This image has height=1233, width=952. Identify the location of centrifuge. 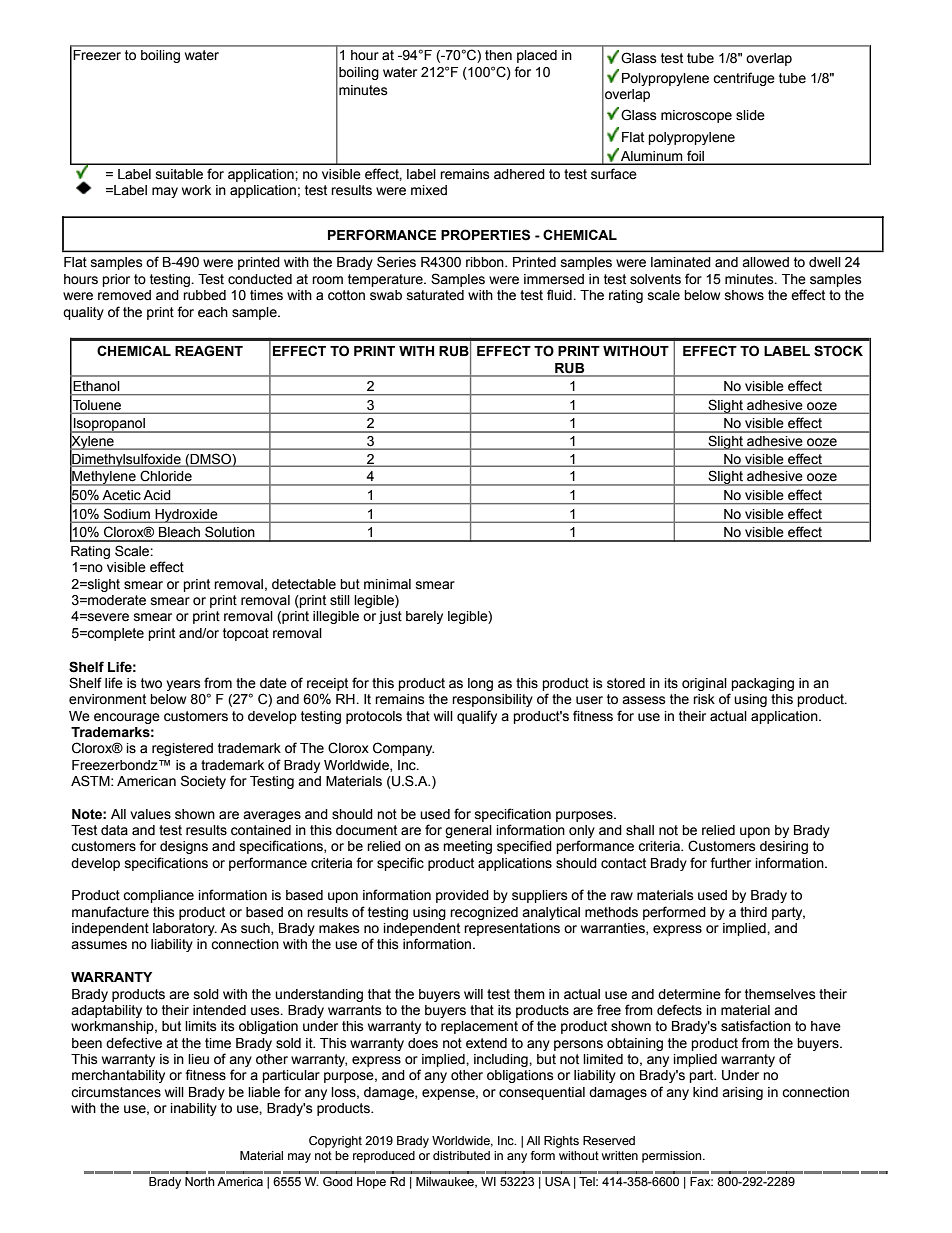
(744, 79).
